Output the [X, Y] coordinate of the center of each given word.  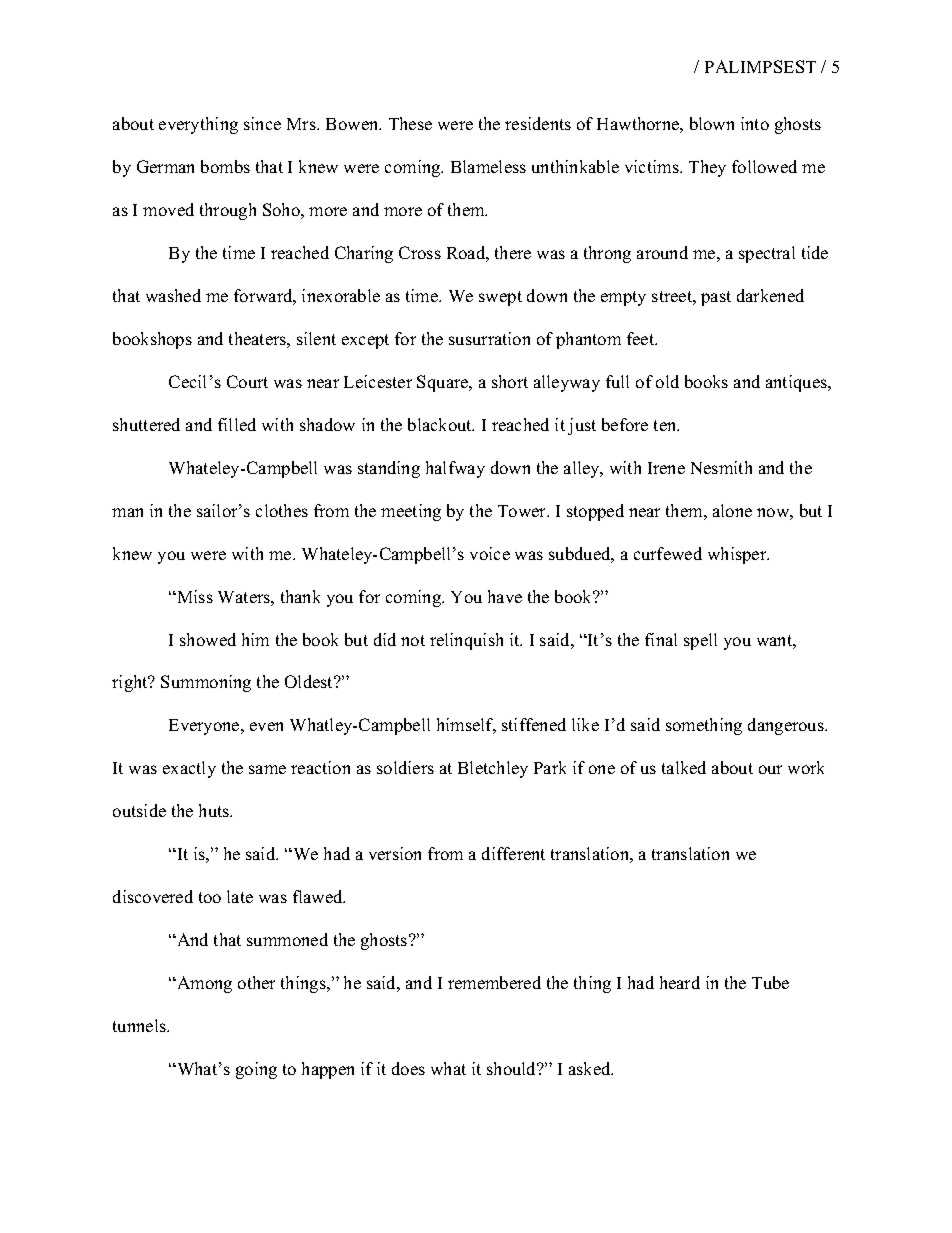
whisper [738, 555]
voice [490, 553]
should [513, 1068]
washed [173, 295]
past [716, 298]
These [410, 123]
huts [215, 810]
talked [684, 767]
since [262, 123]
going [256, 1070]
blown [712, 123]
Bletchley [493, 769]
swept [500, 298]
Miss [194, 596]
